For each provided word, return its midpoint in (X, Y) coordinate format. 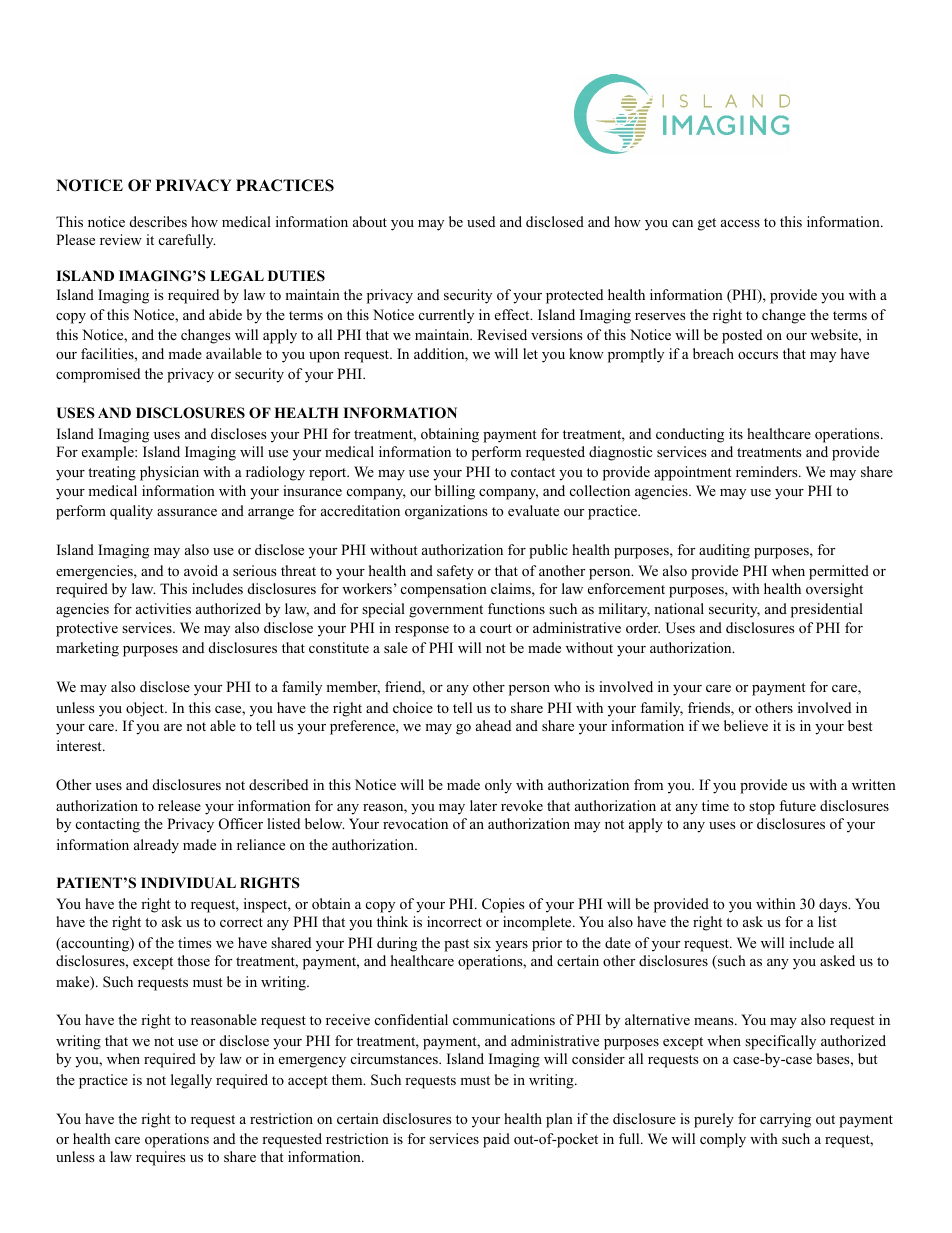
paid (496, 1140)
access (740, 223)
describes (158, 221)
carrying (785, 1120)
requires (160, 1158)
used (481, 221)
